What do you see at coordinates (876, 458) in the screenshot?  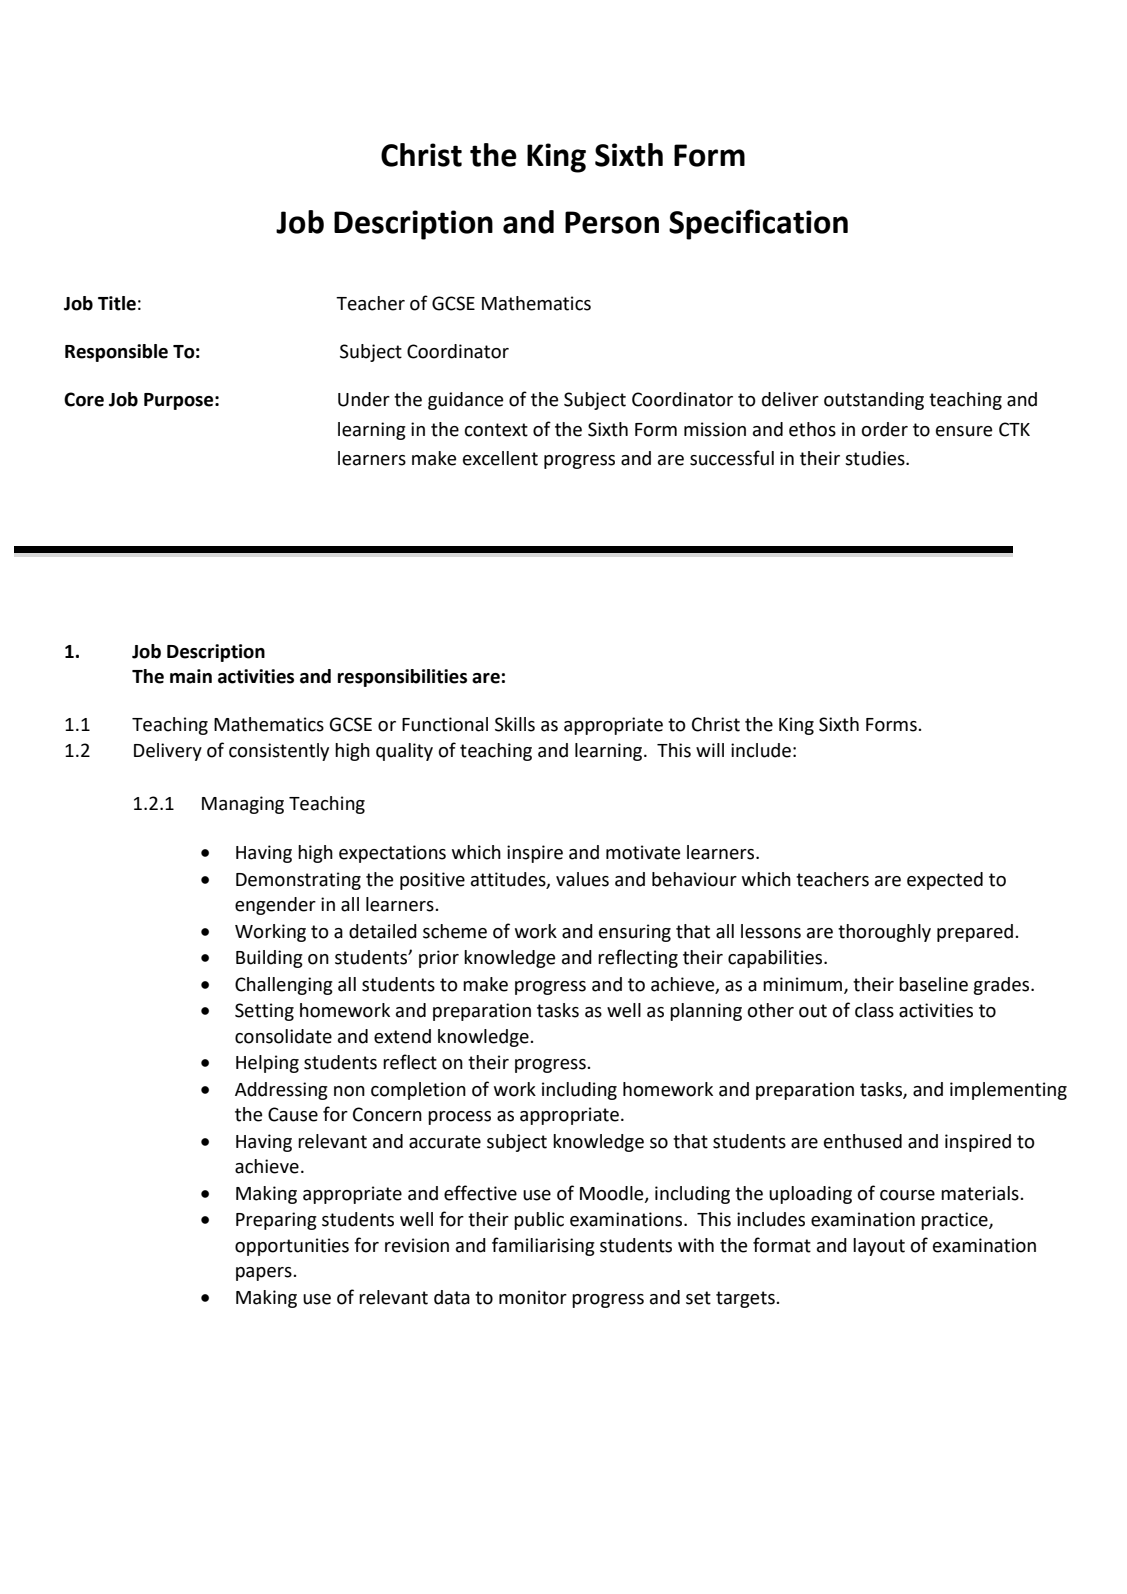 I see `studies` at bounding box center [876, 458].
